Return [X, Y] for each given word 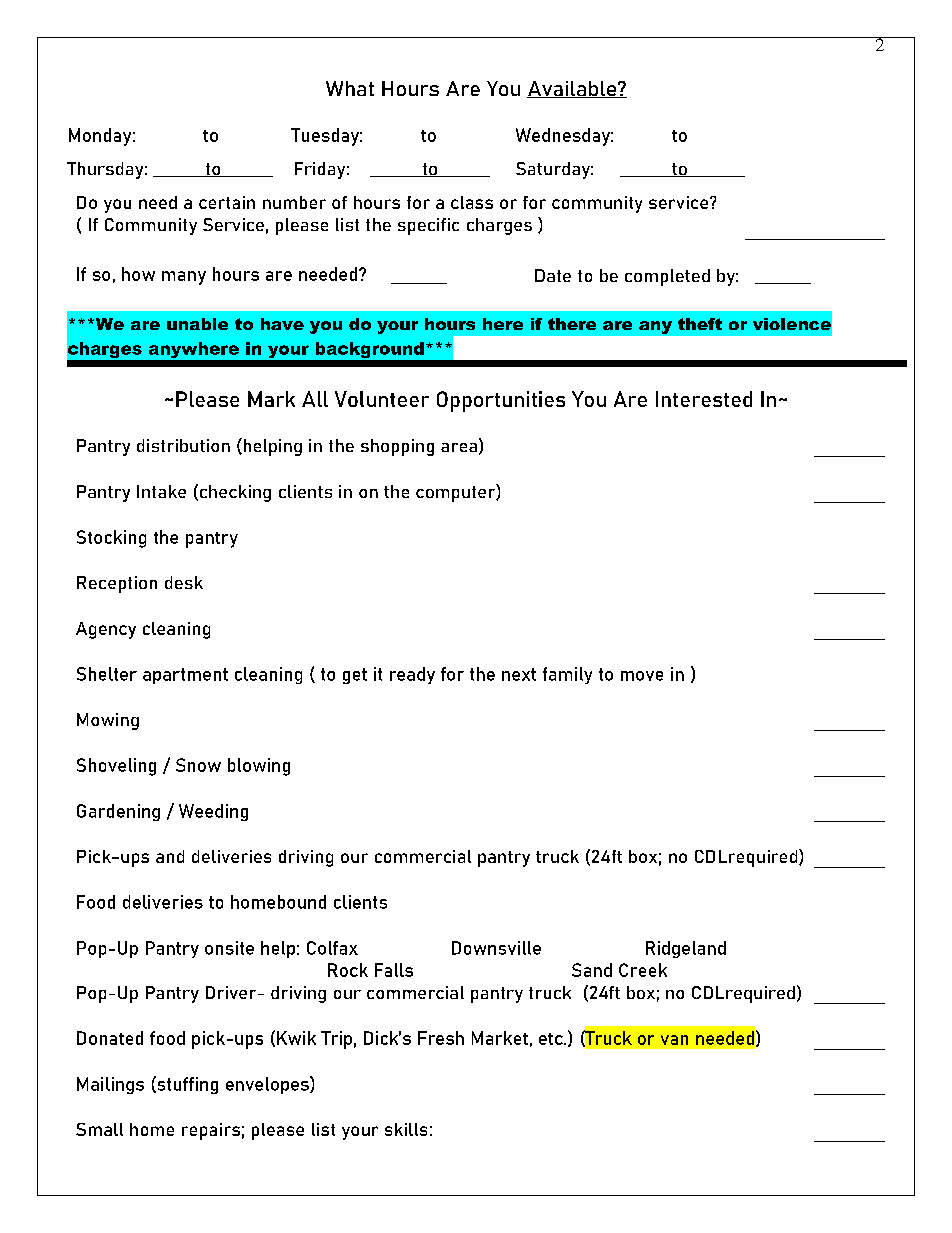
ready [412, 675]
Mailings [110, 1085]
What [350, 88]
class [472, 202]
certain [227, 202]
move [642, 676]
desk [184, 582]
